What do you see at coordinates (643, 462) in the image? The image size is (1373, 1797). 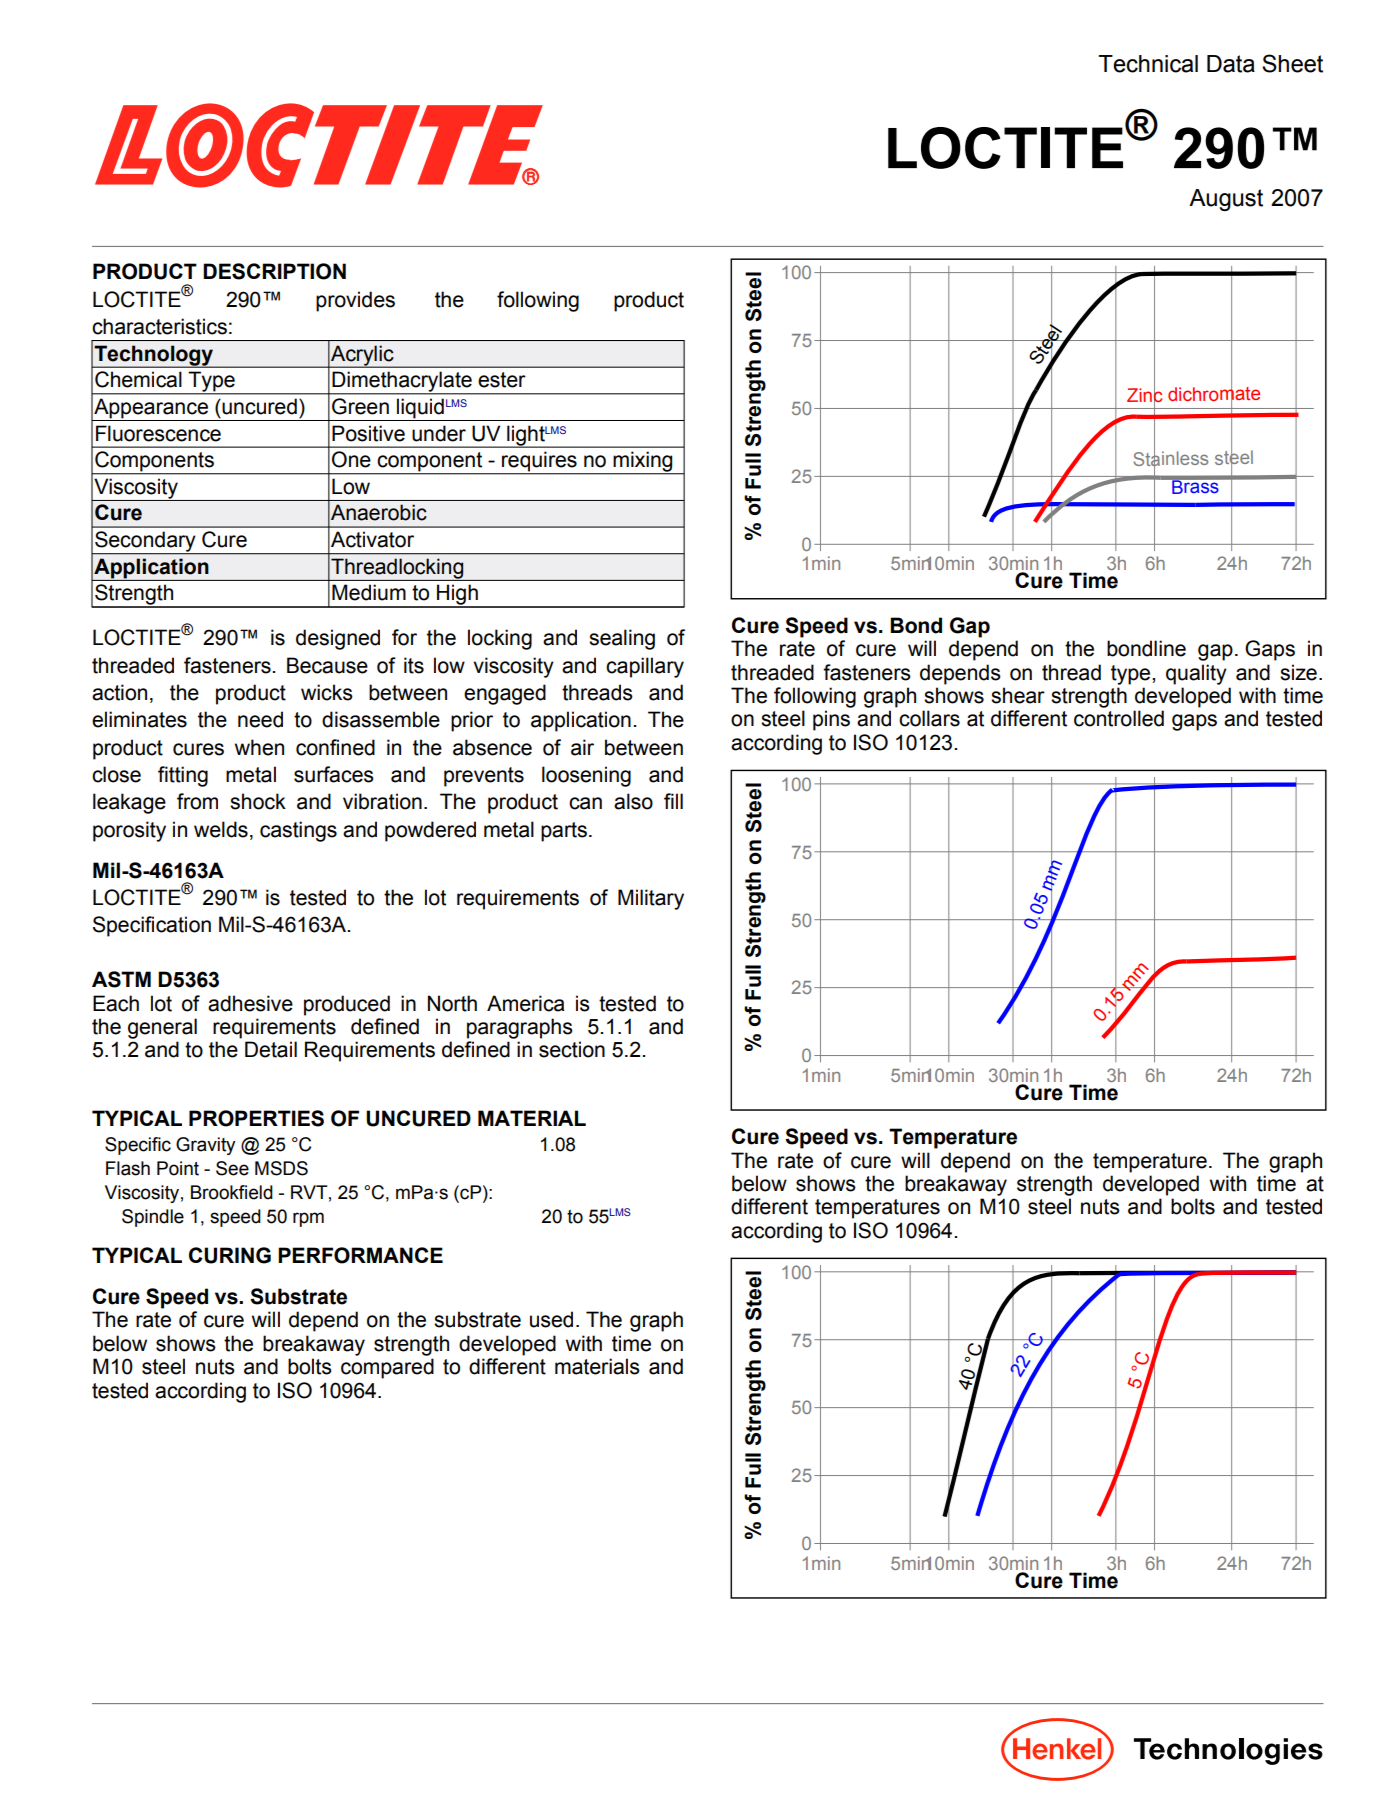 I see `mixing` at bounding box center [643, 462].
